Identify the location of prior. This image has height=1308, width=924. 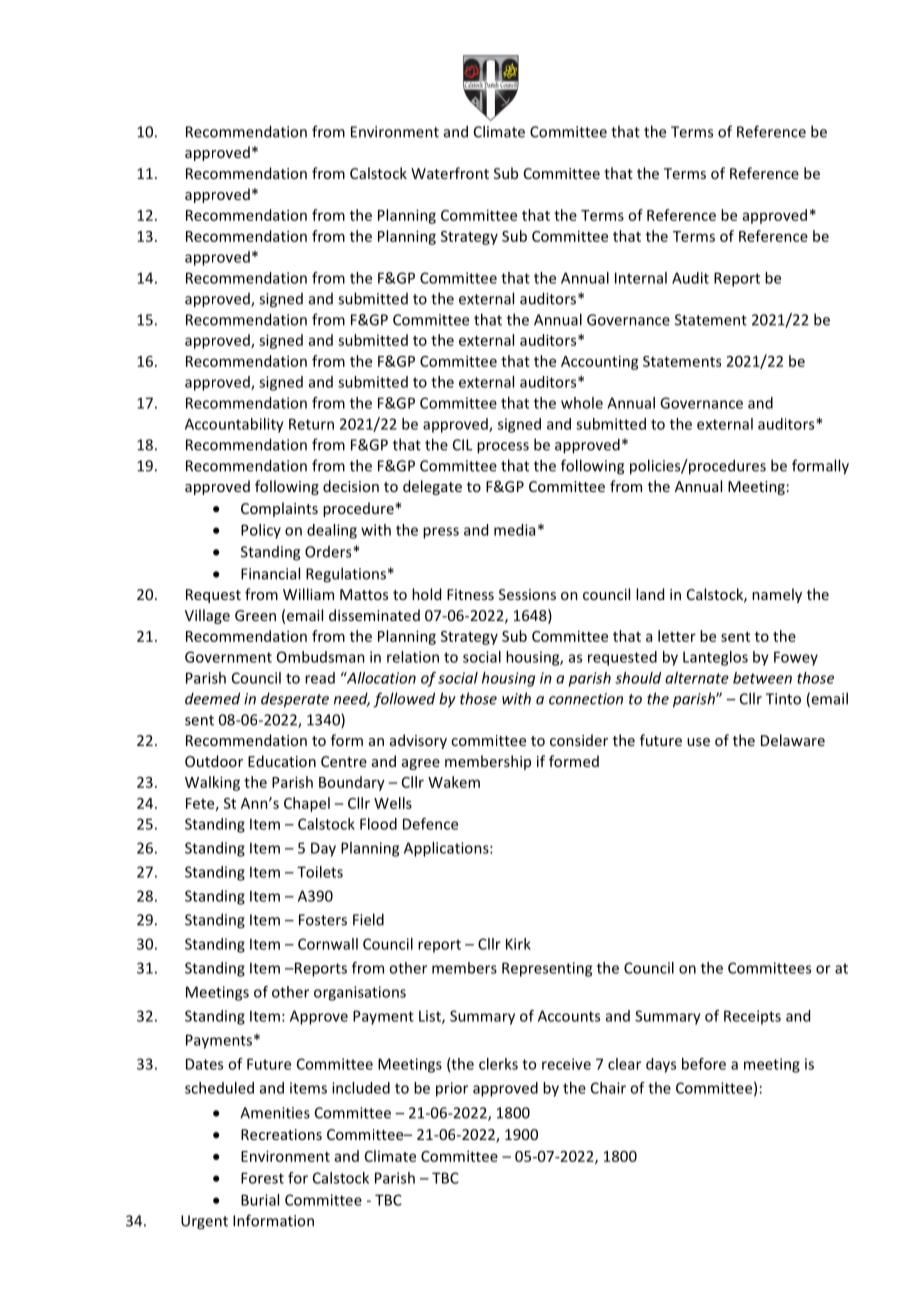
(452, 1089).
